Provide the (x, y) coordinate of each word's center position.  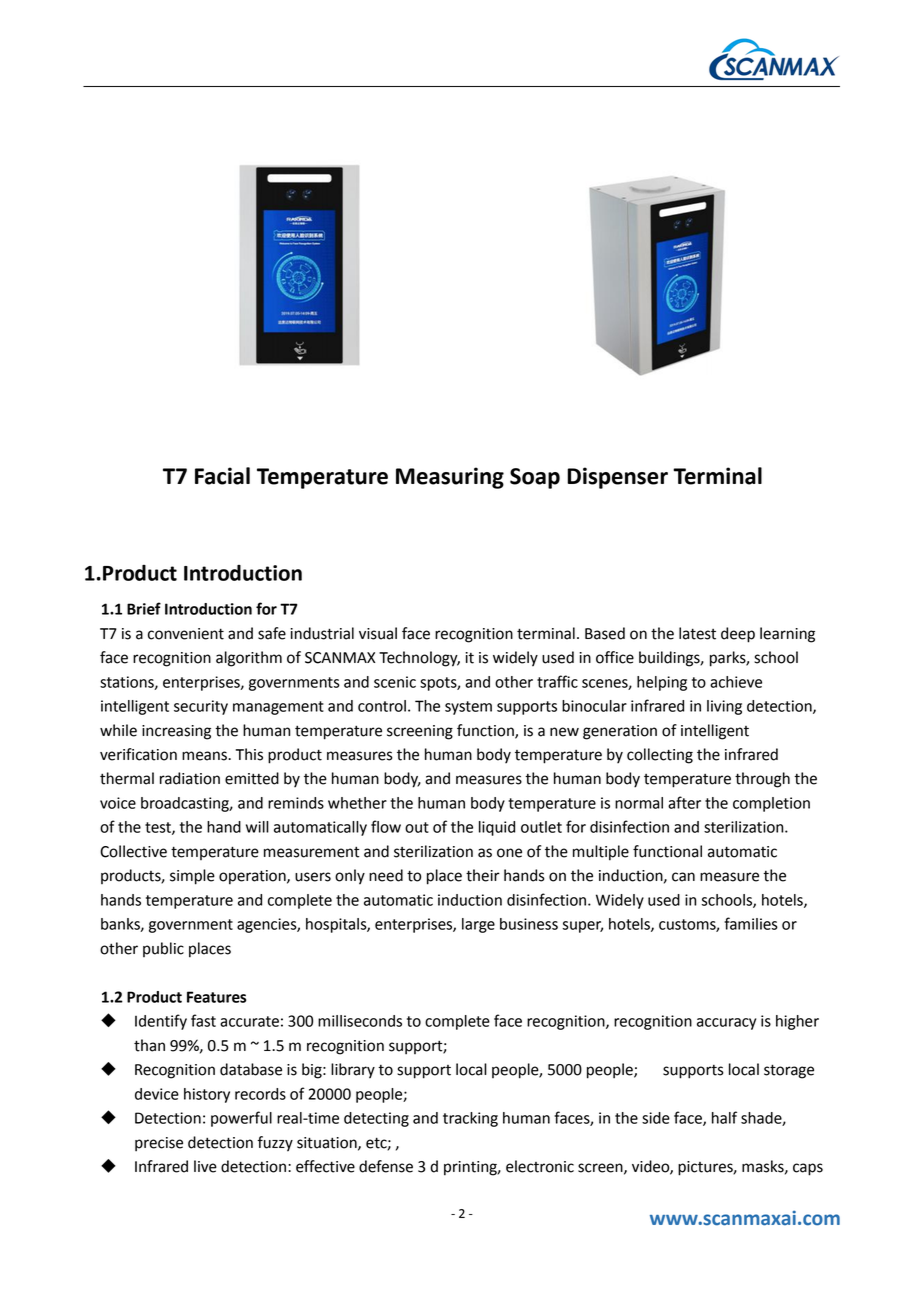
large (478, 925)
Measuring (450, 478)
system (468, 708)
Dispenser (617, 478)
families (751, 923)
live (205, 1166)
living (724, 707)
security (201, 707)
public (163, 949)
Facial (222, 476)
